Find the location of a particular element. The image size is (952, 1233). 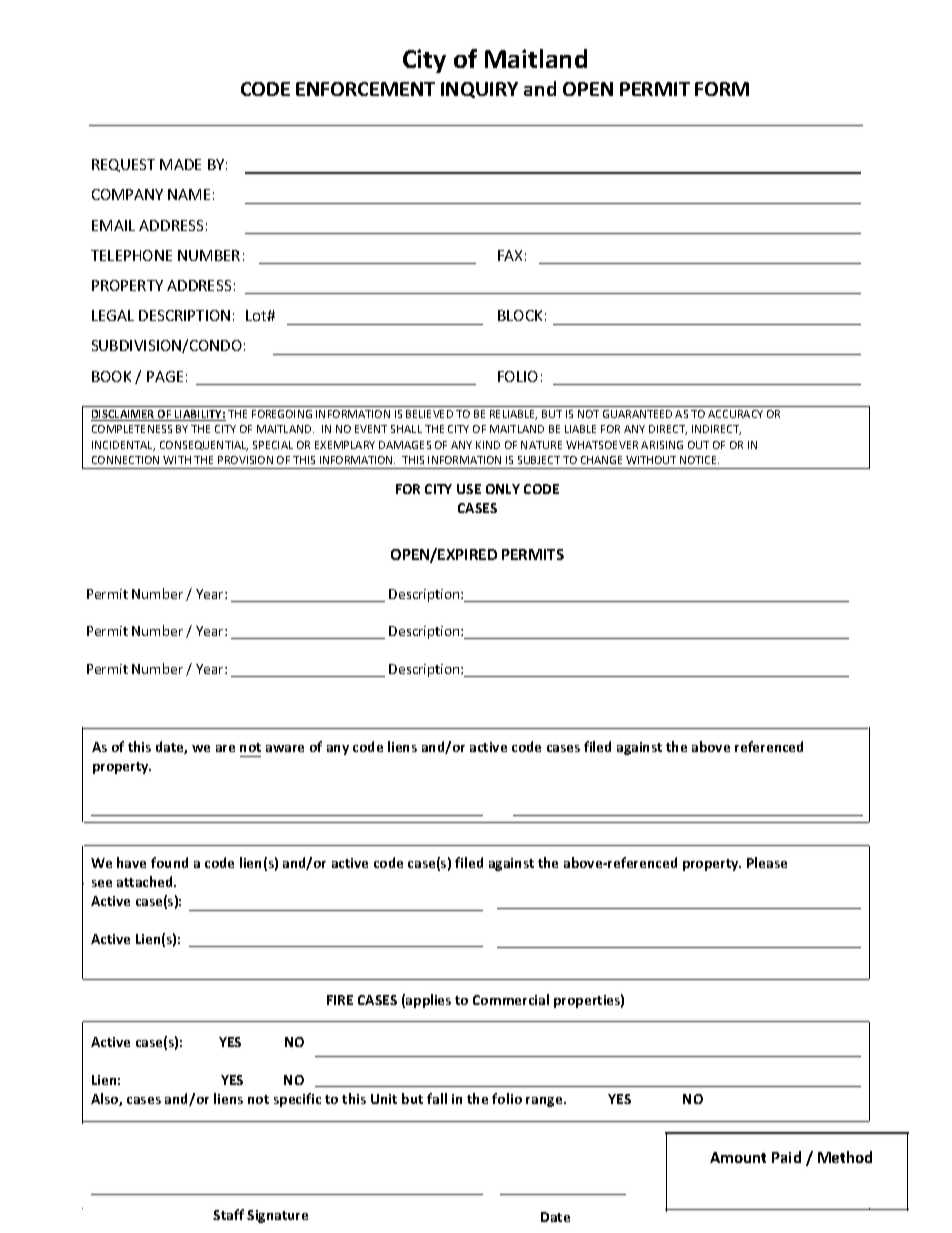

fall is located at coordinates (437, 1098).
